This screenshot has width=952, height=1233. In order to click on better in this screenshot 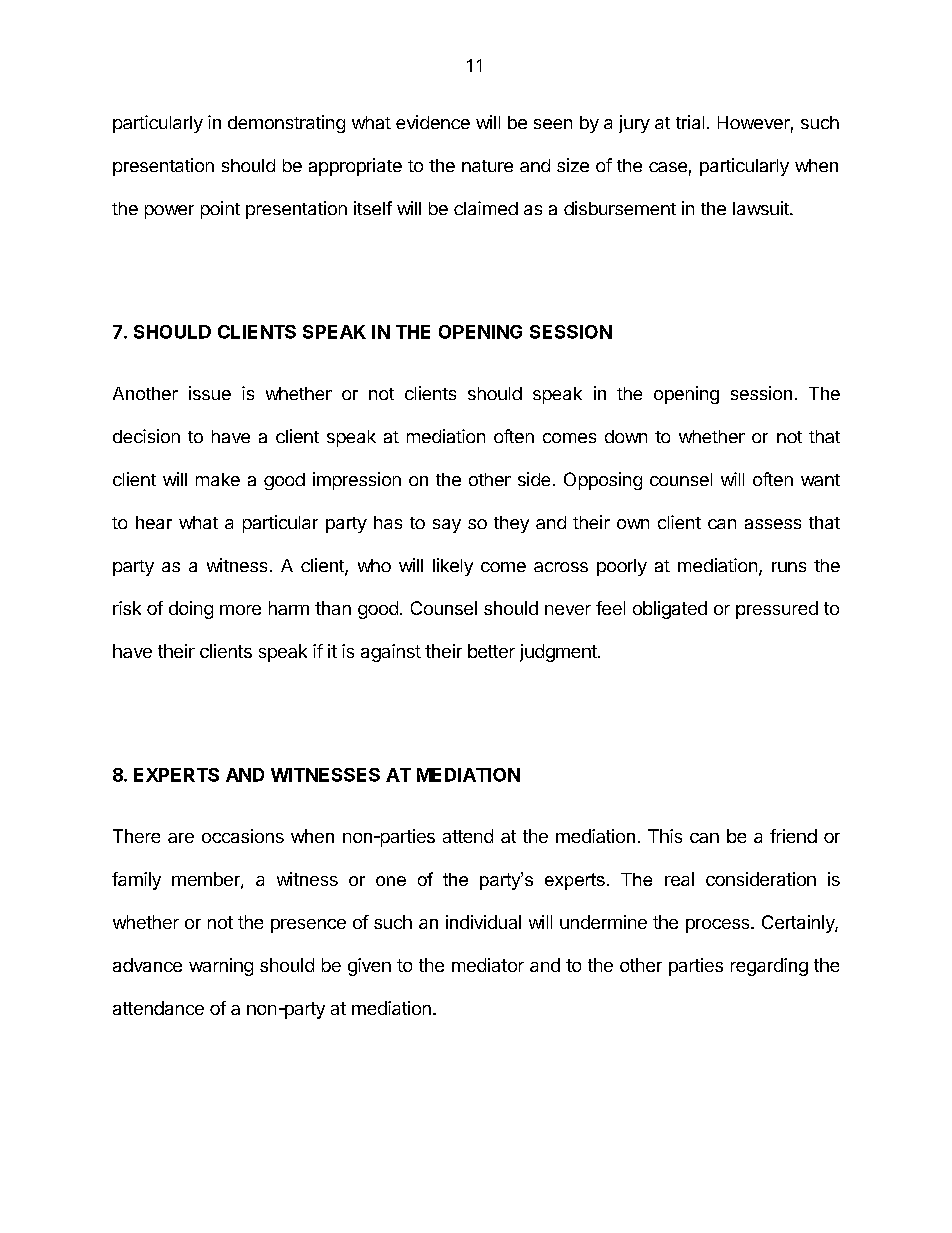, I will do `click(491, 651)`.
